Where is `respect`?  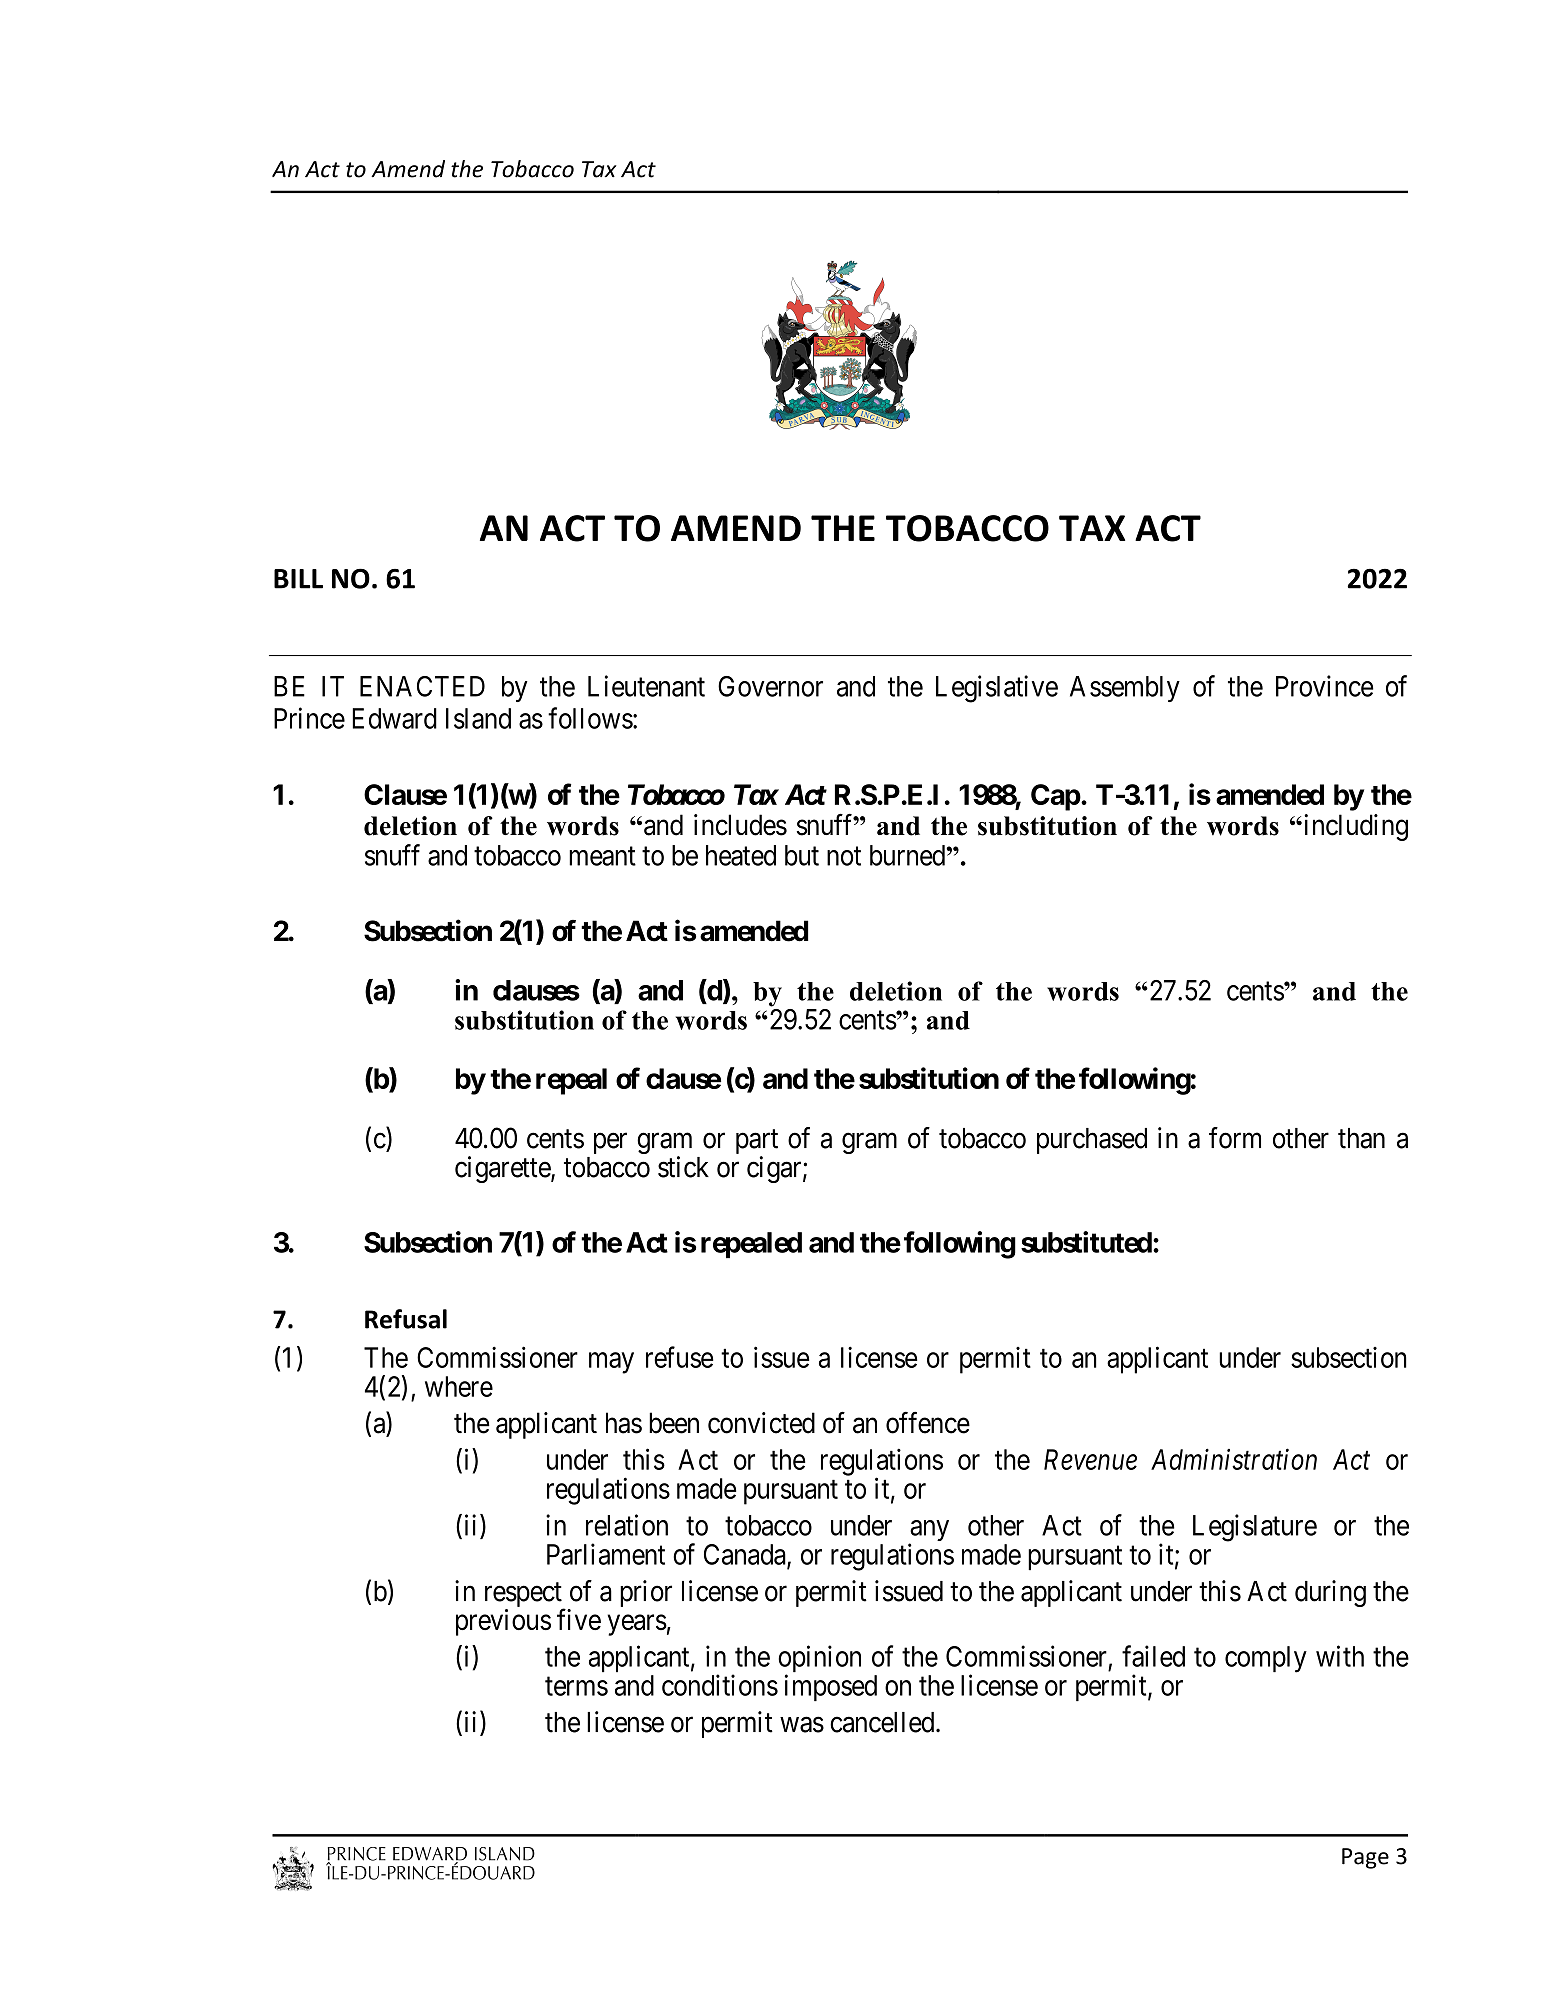
respect is located at coordinates (524, 1596).
